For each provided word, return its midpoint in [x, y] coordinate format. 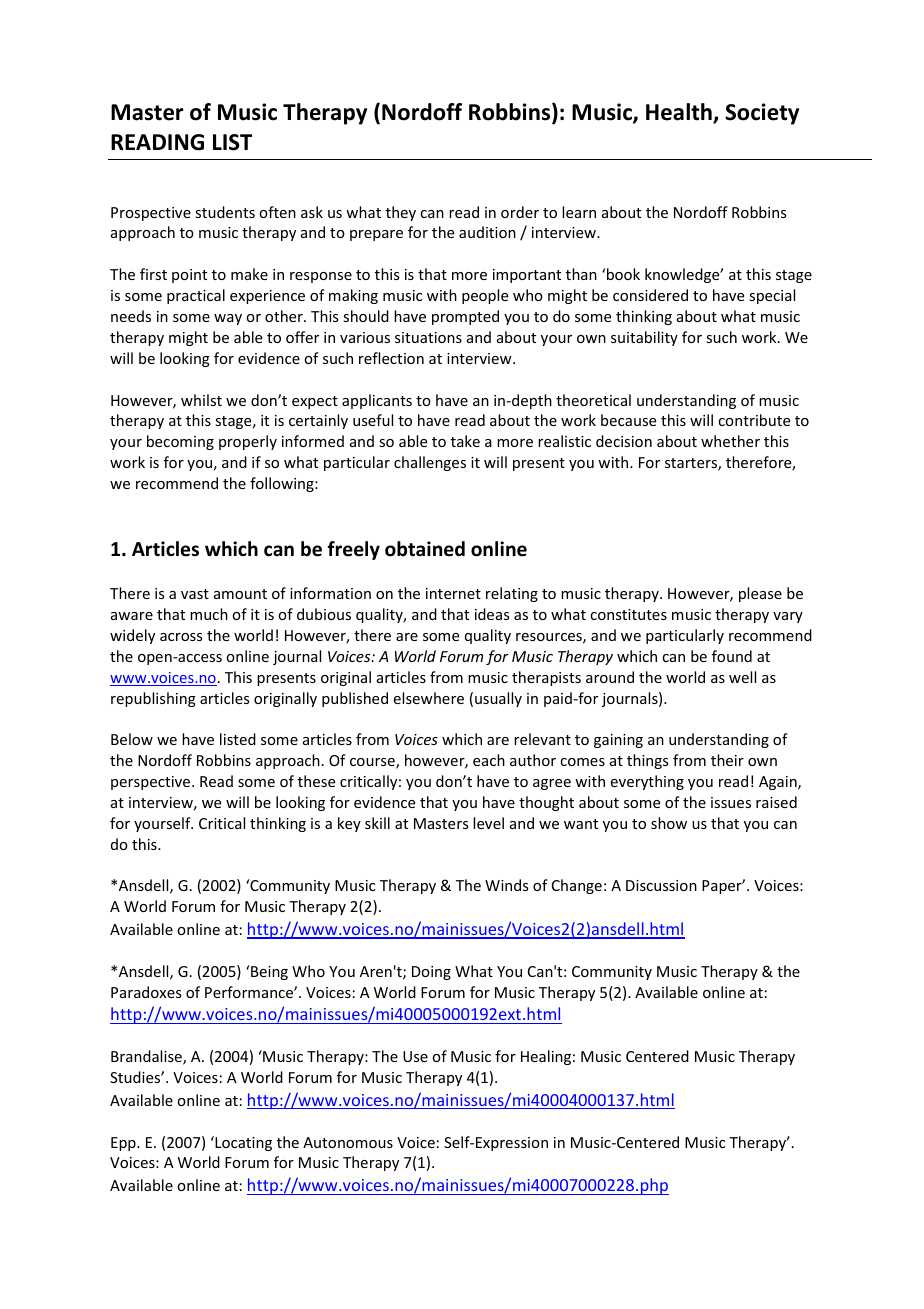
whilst [201, 400]
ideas [492, 614]
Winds [506, 885]
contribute [754, 420]
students [225, 212]
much [209, 614]
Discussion [661, 885]
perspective [152, 783]
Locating [242, 1143]
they [401, 213]
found [732, 656]
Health [680, 113]
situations [428, 337]
